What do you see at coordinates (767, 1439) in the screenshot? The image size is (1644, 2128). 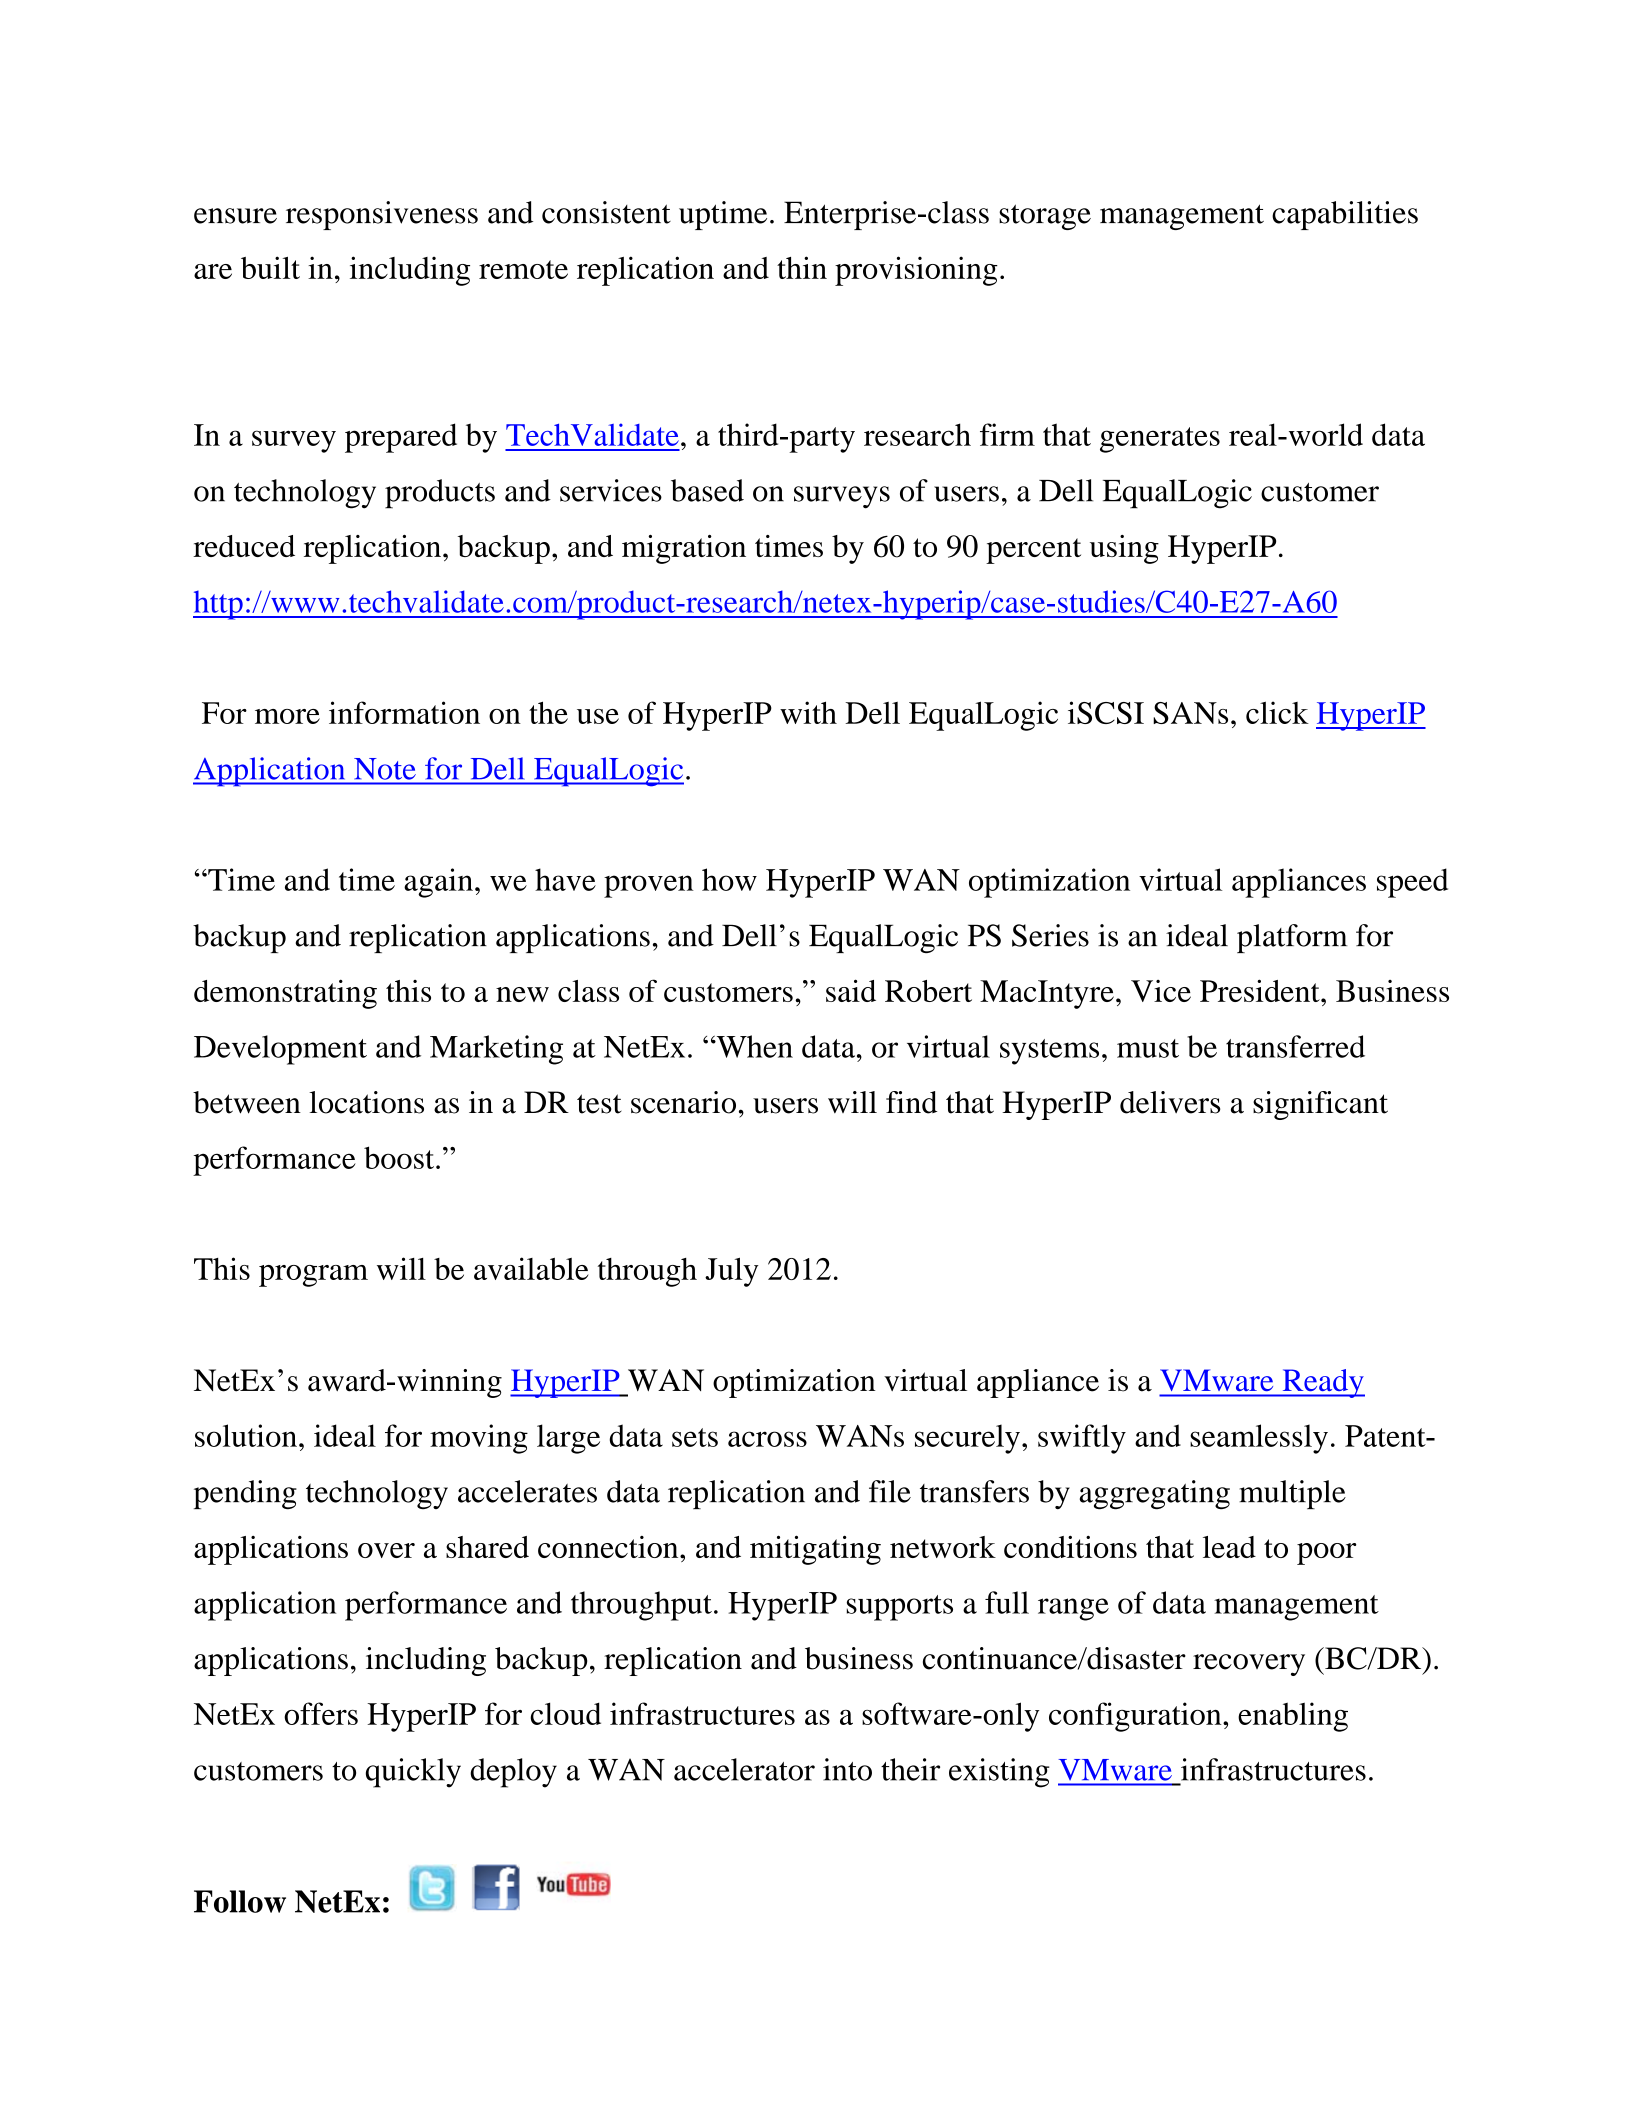 I see `across` at bounding box center [767, 1439].
